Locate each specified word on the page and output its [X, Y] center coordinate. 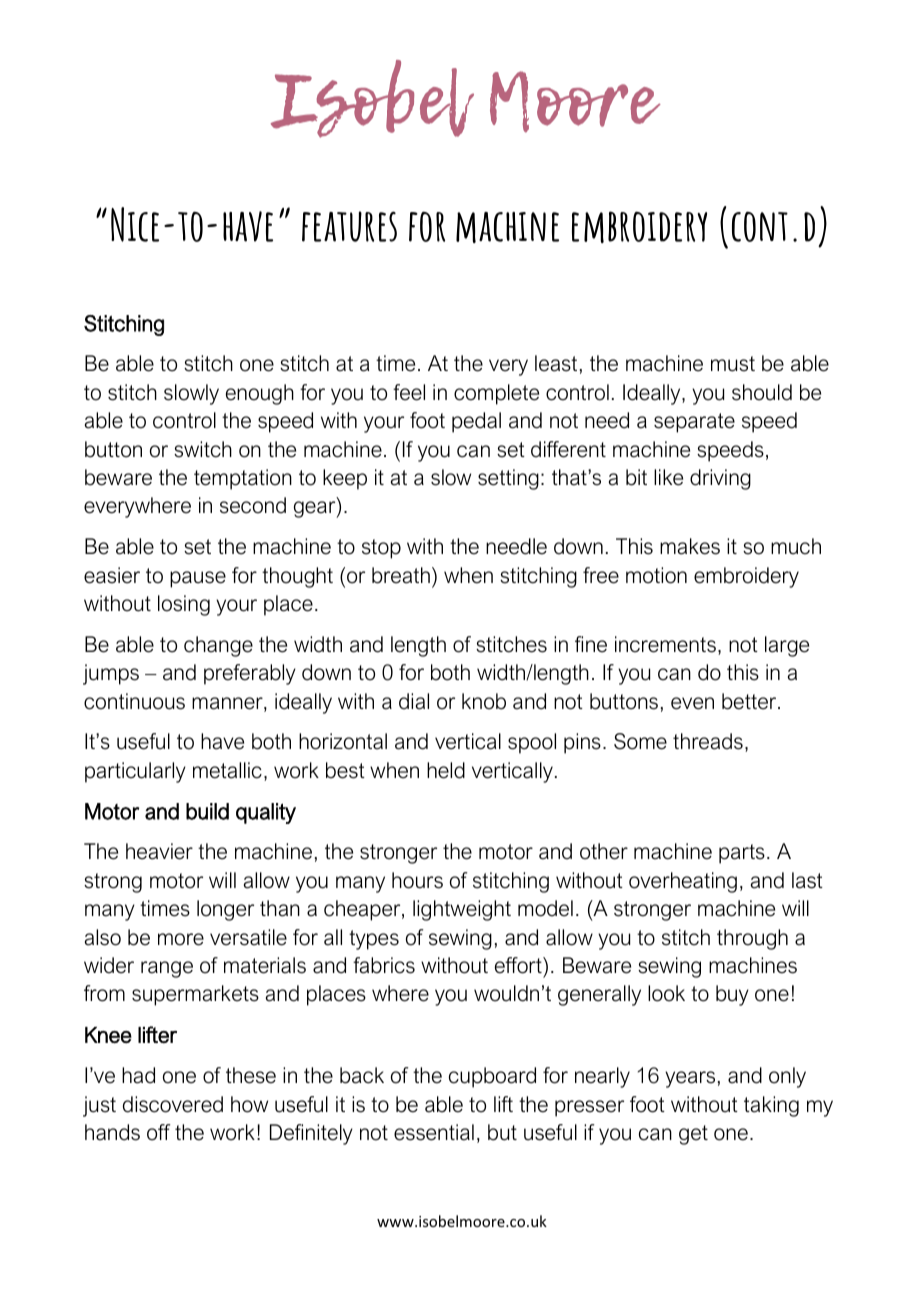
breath [401, 575]
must [733, 364]
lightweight [462, 910]
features [349, 226]
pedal [476, 422]
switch [203, 449]
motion [656, 575]
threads [708, 741]
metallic [227, 770]
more [181, 939]
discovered [173, 1104]
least [556, 363]
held [446, 770]
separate [694, 423]
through [752, 939]
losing [184, 605]
